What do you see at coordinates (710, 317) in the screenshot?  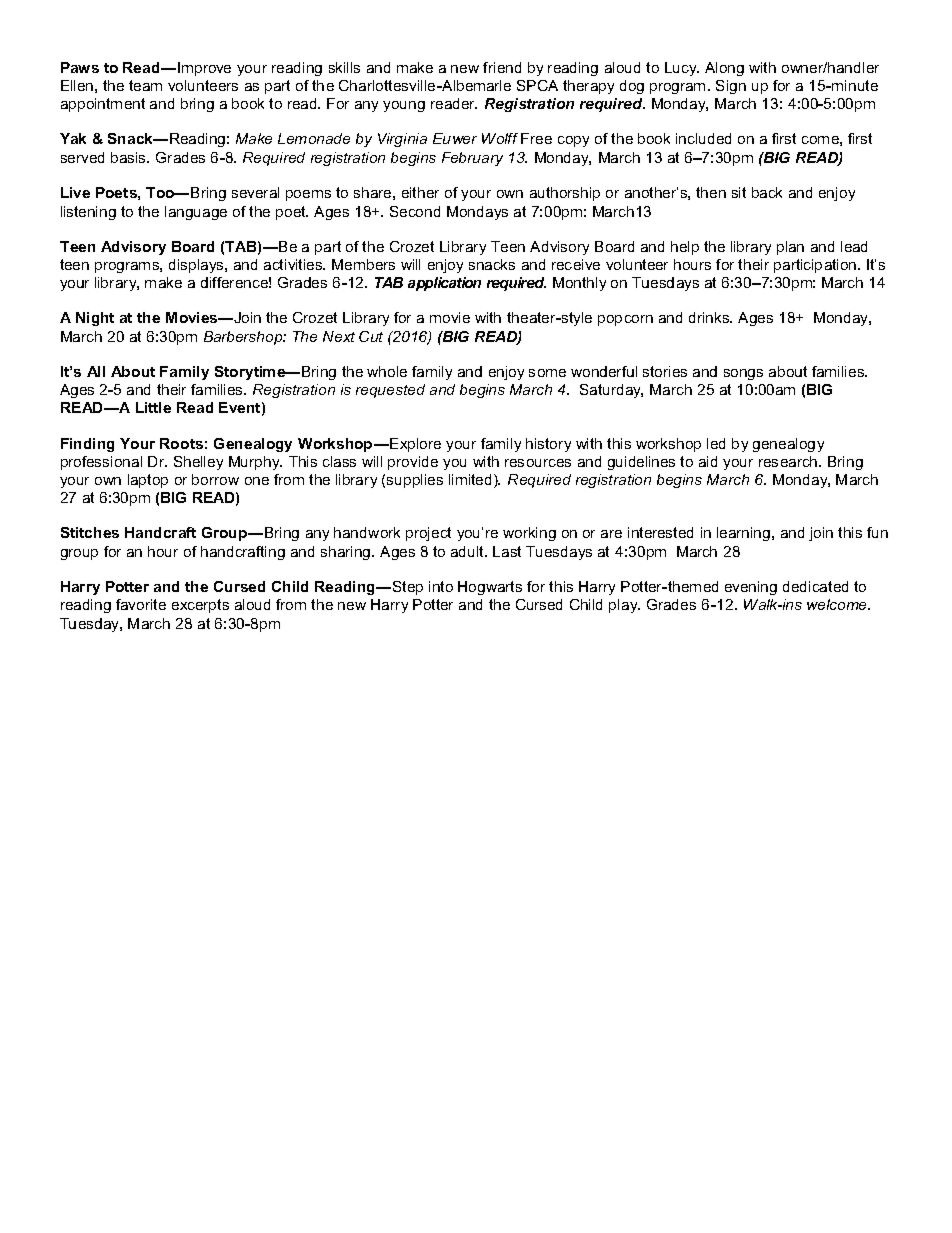 I see `drinks` at bounding box center [710, 317].
